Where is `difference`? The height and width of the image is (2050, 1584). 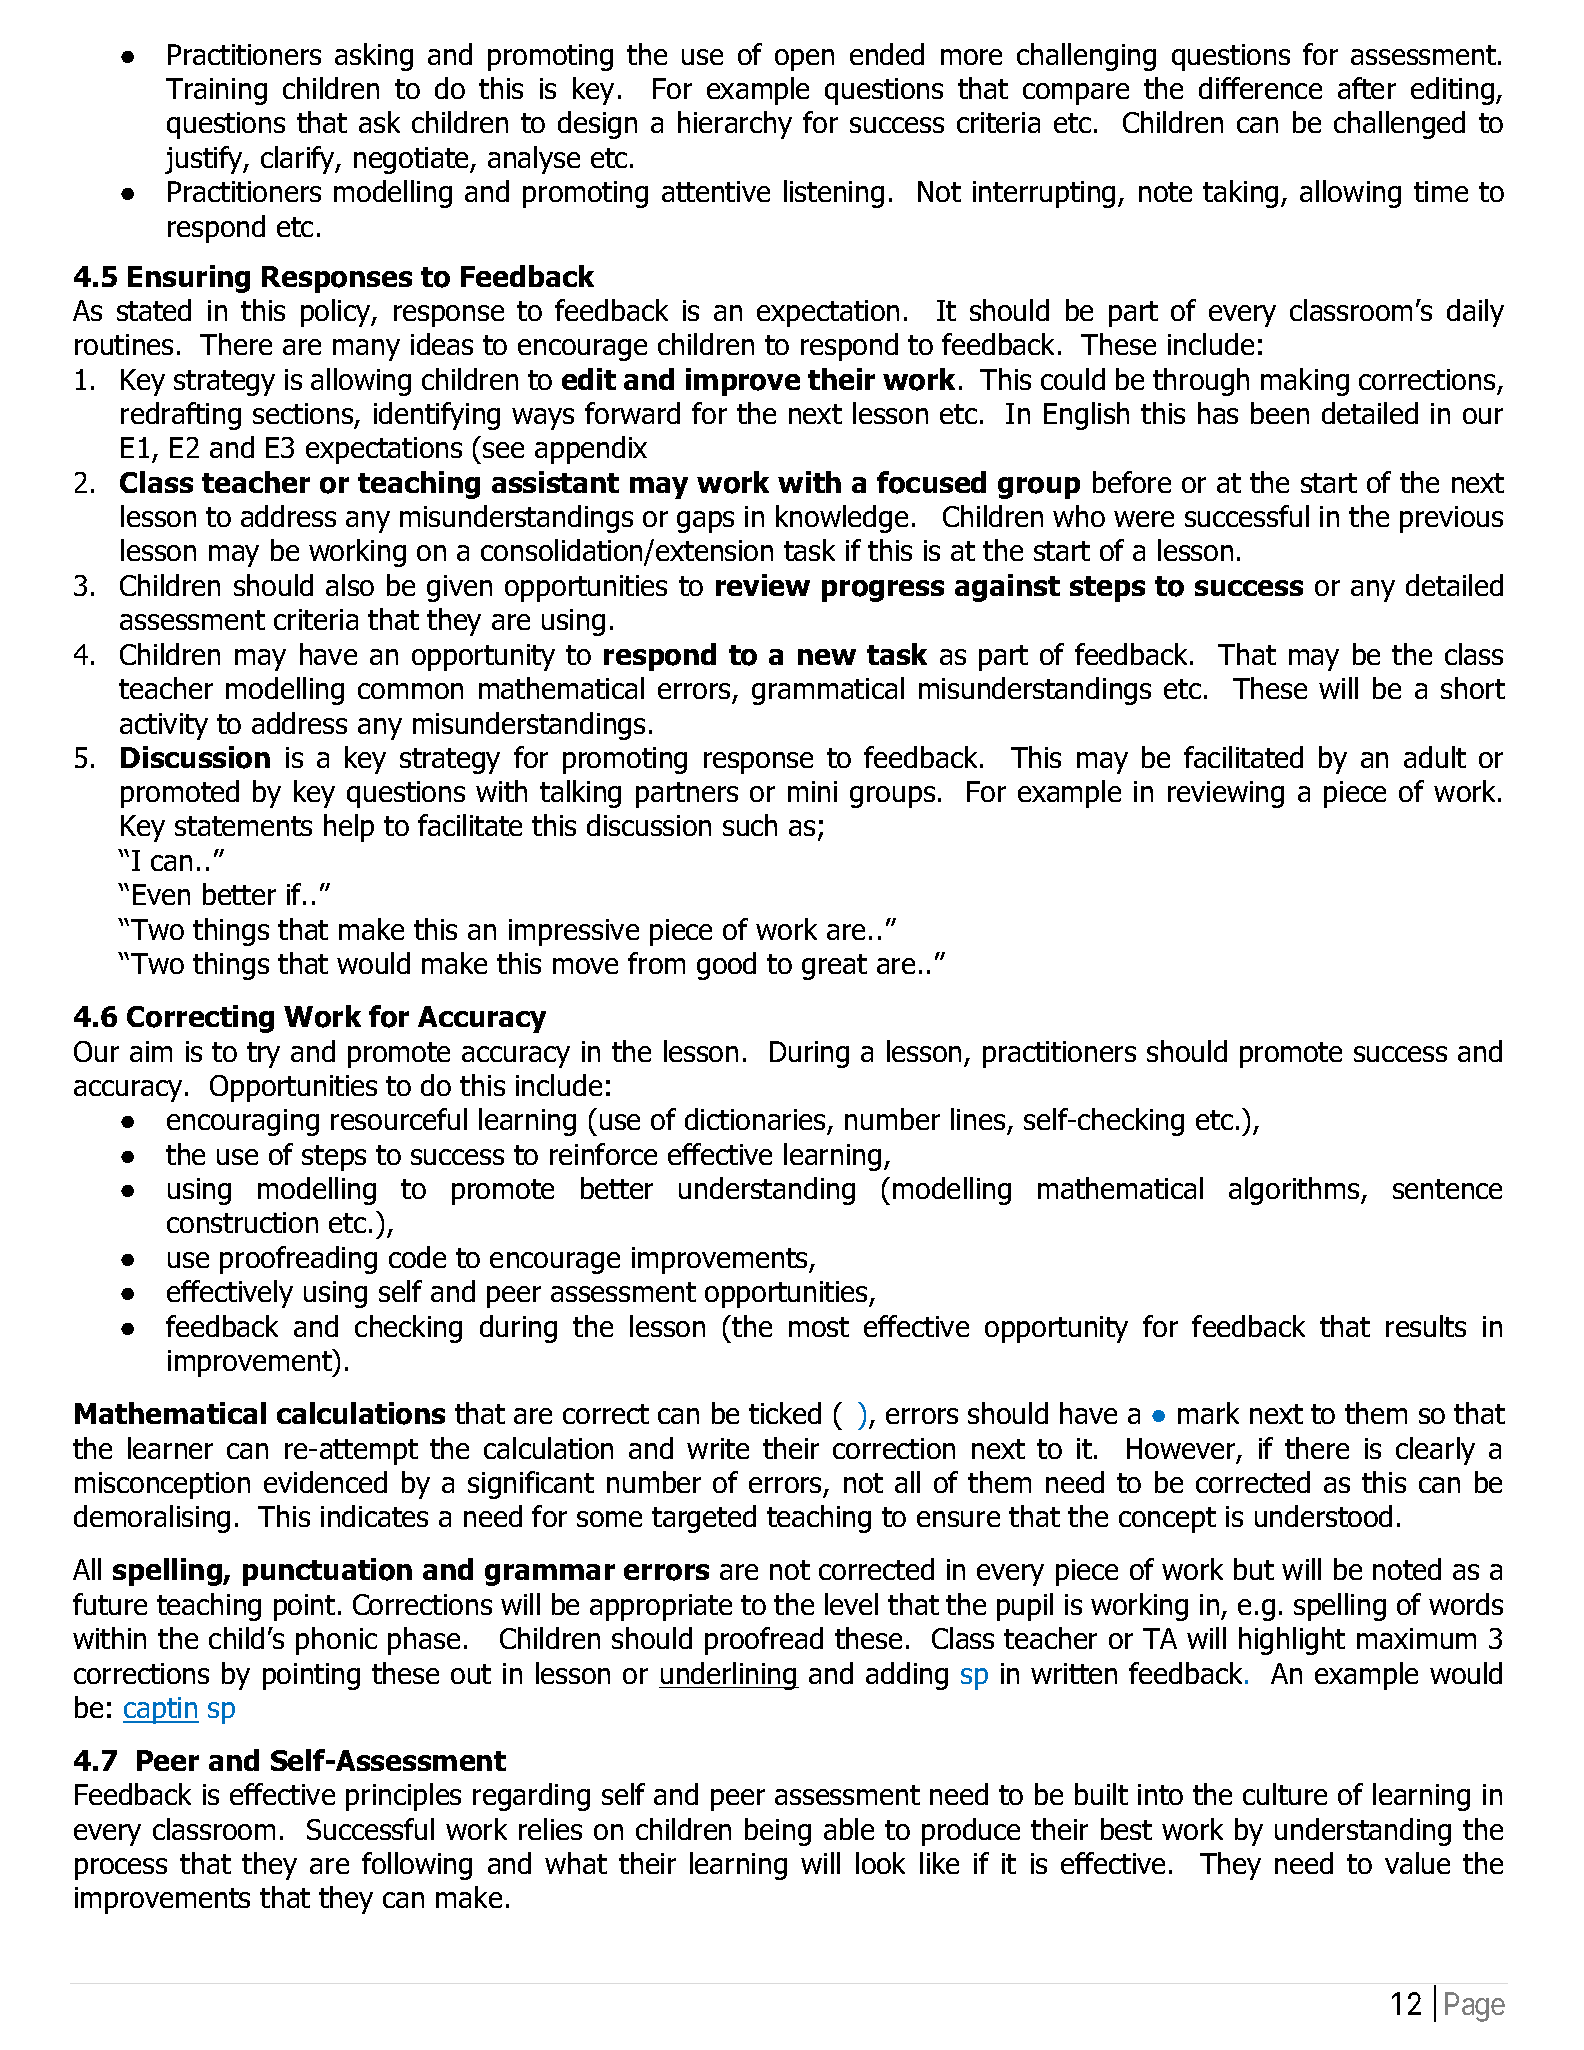
difference is located at coordinates (1260, 88).
